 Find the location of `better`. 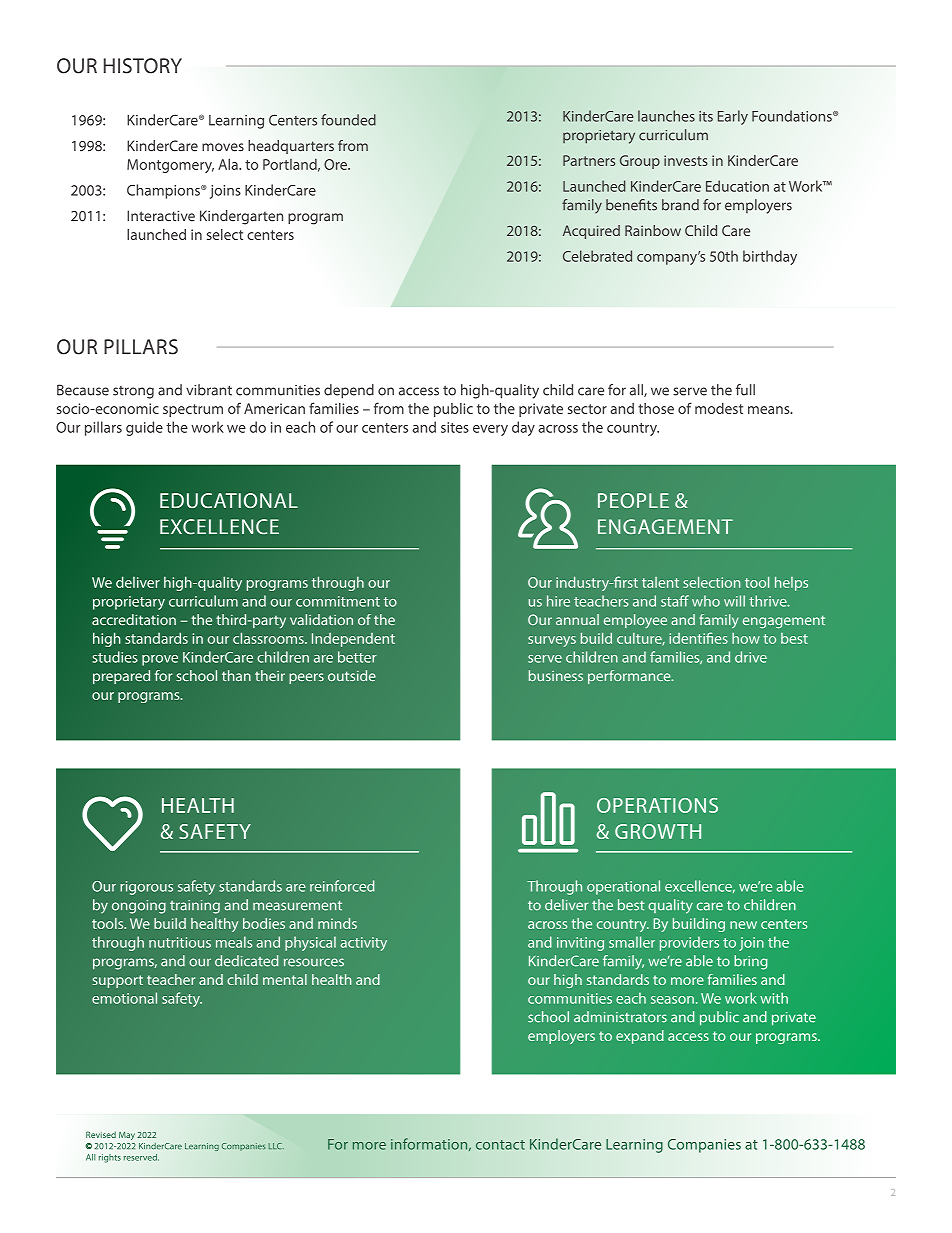

better is located at coordinates (357, 657).
